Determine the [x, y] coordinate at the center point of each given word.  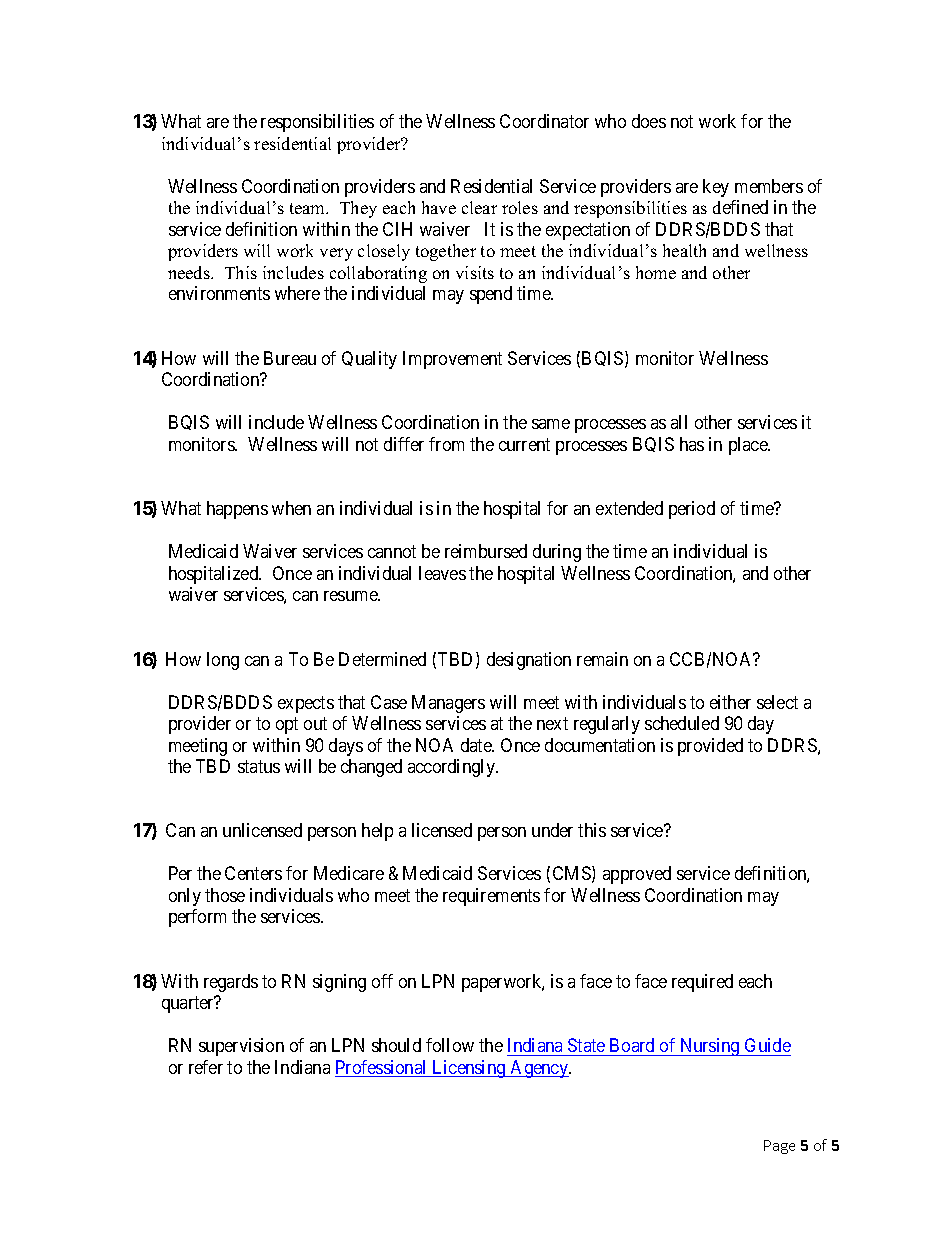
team [309, 208]
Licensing [469, 1069]
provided [710, 747]
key [716, 188]
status [259, 766]
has [692, 444]
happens [237, 510]
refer [206, 1067]
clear [479, 207]
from [446, 444]
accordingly [453, 768]
